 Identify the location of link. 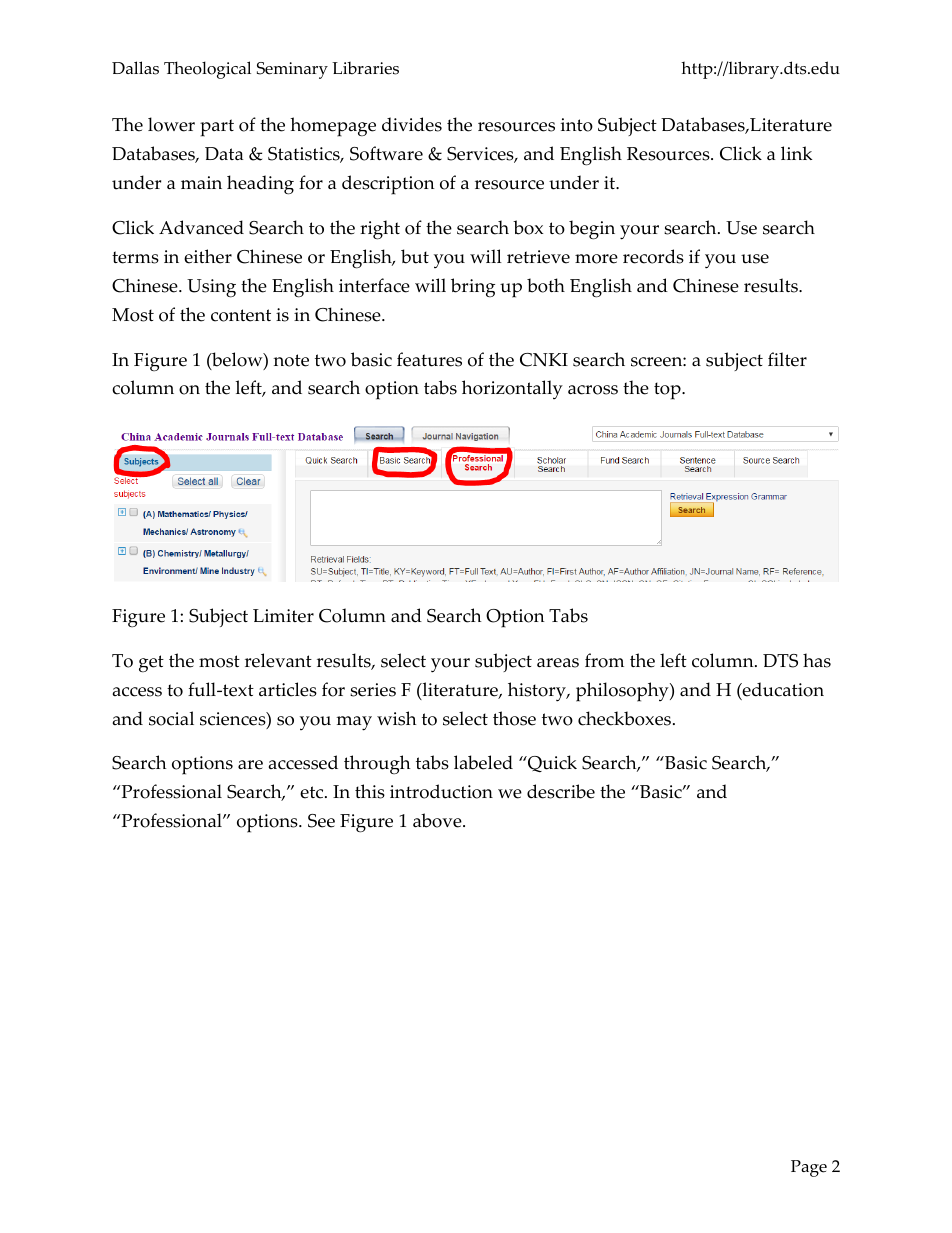
(796, 153).
